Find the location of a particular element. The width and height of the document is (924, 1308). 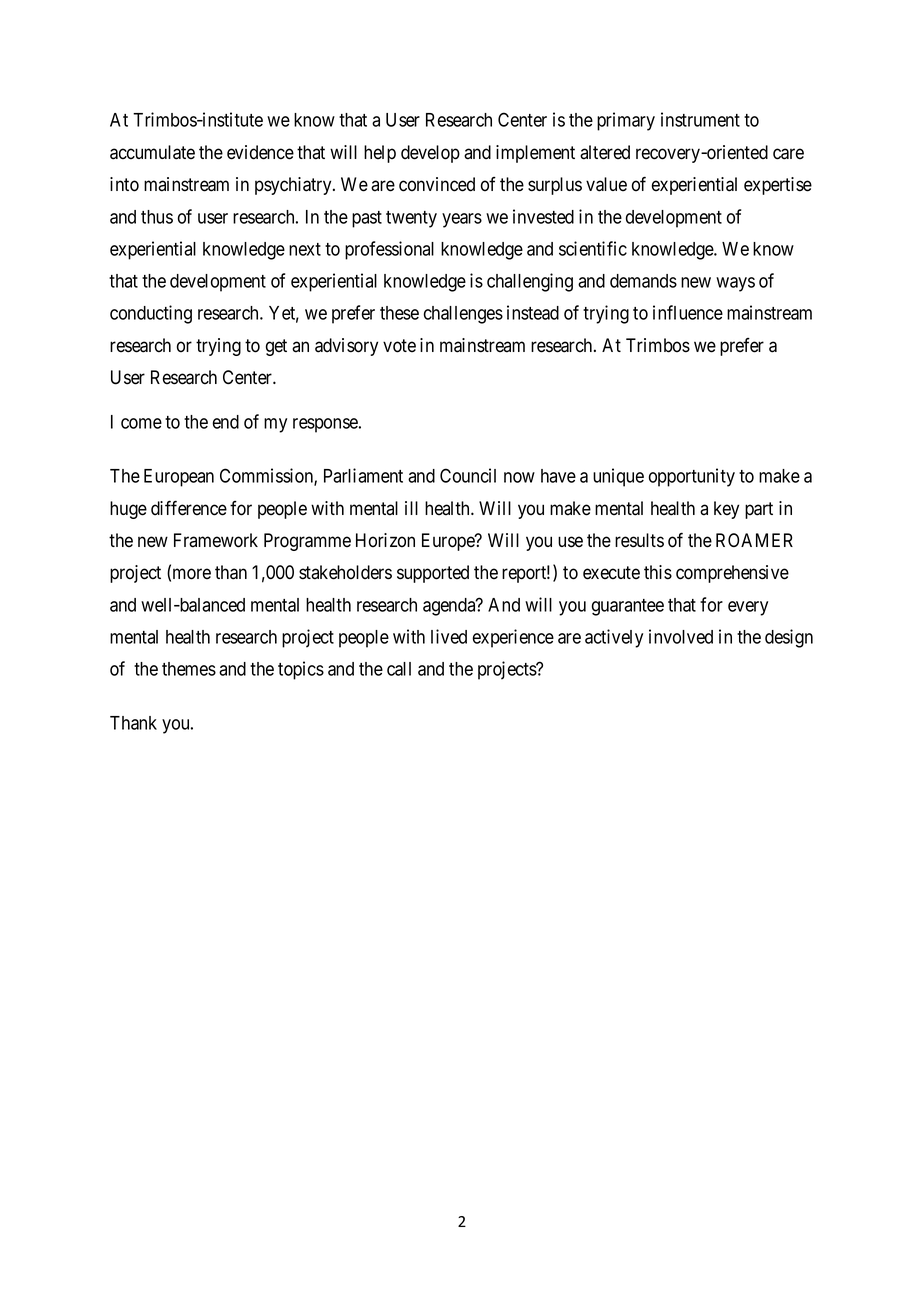

opportunity is located at coordinates (692, 477).
